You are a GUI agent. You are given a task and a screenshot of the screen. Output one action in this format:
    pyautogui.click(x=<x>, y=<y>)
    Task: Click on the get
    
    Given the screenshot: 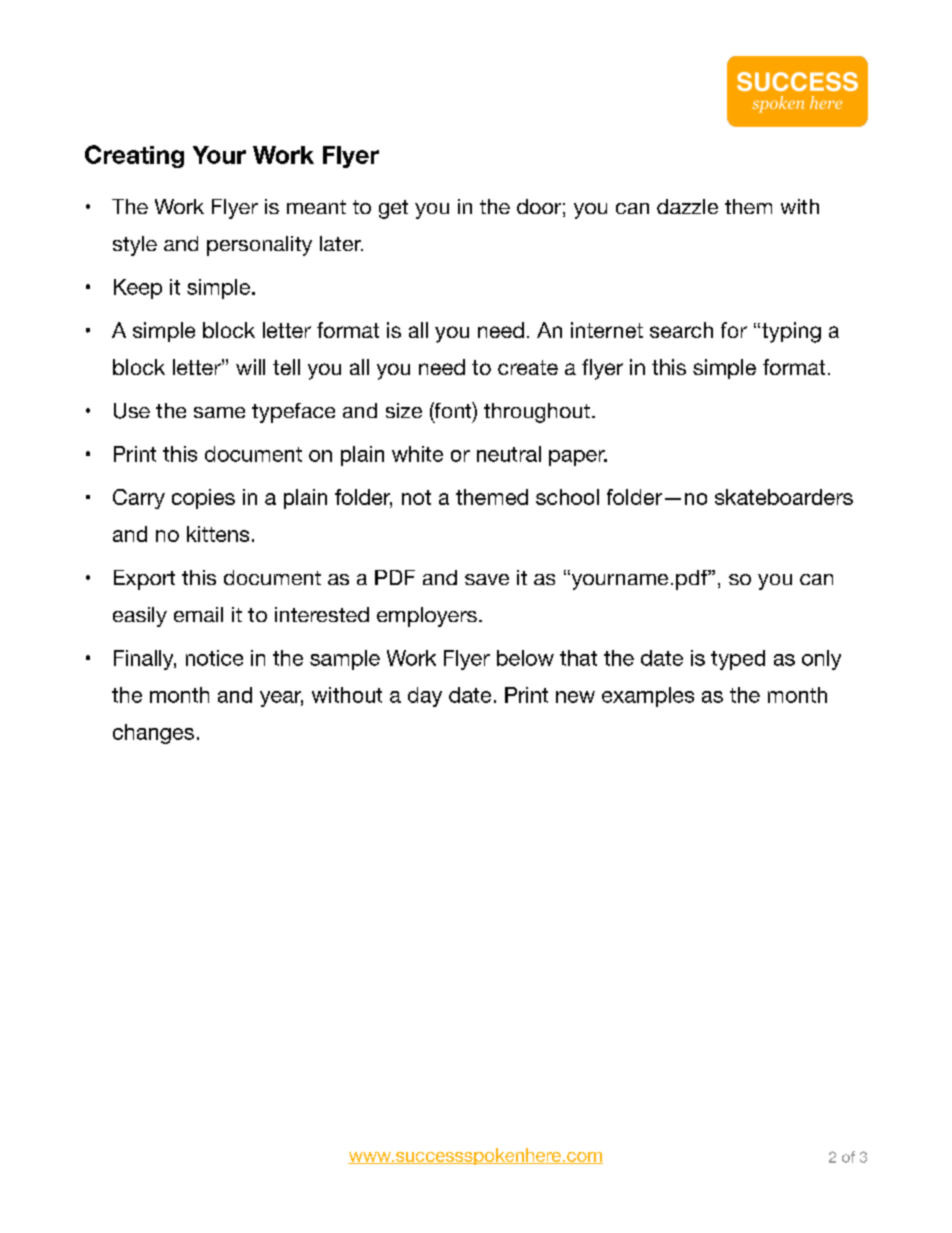 What is the action you would take?
    pyautogui.click(x=393, y=209)
